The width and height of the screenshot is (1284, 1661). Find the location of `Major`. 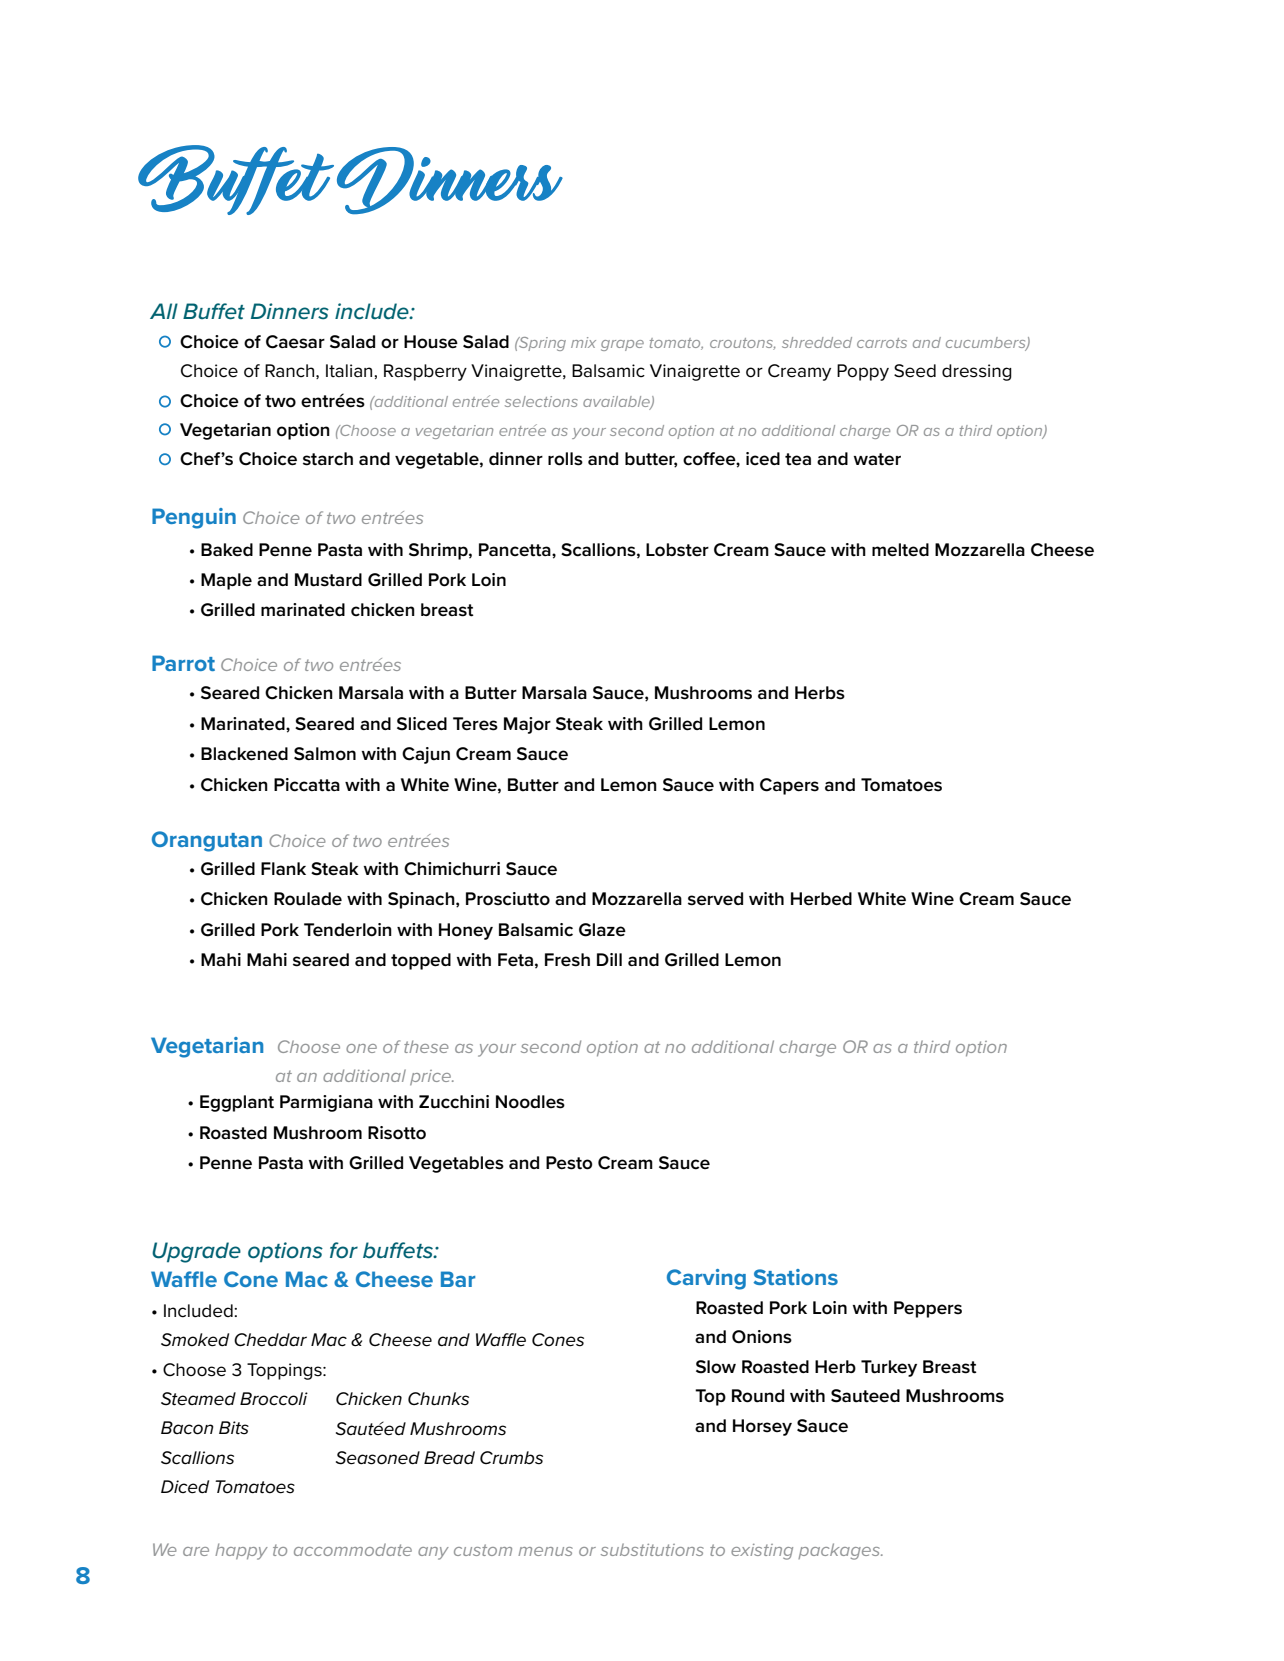

Major is located at coordinates (527, 725).
